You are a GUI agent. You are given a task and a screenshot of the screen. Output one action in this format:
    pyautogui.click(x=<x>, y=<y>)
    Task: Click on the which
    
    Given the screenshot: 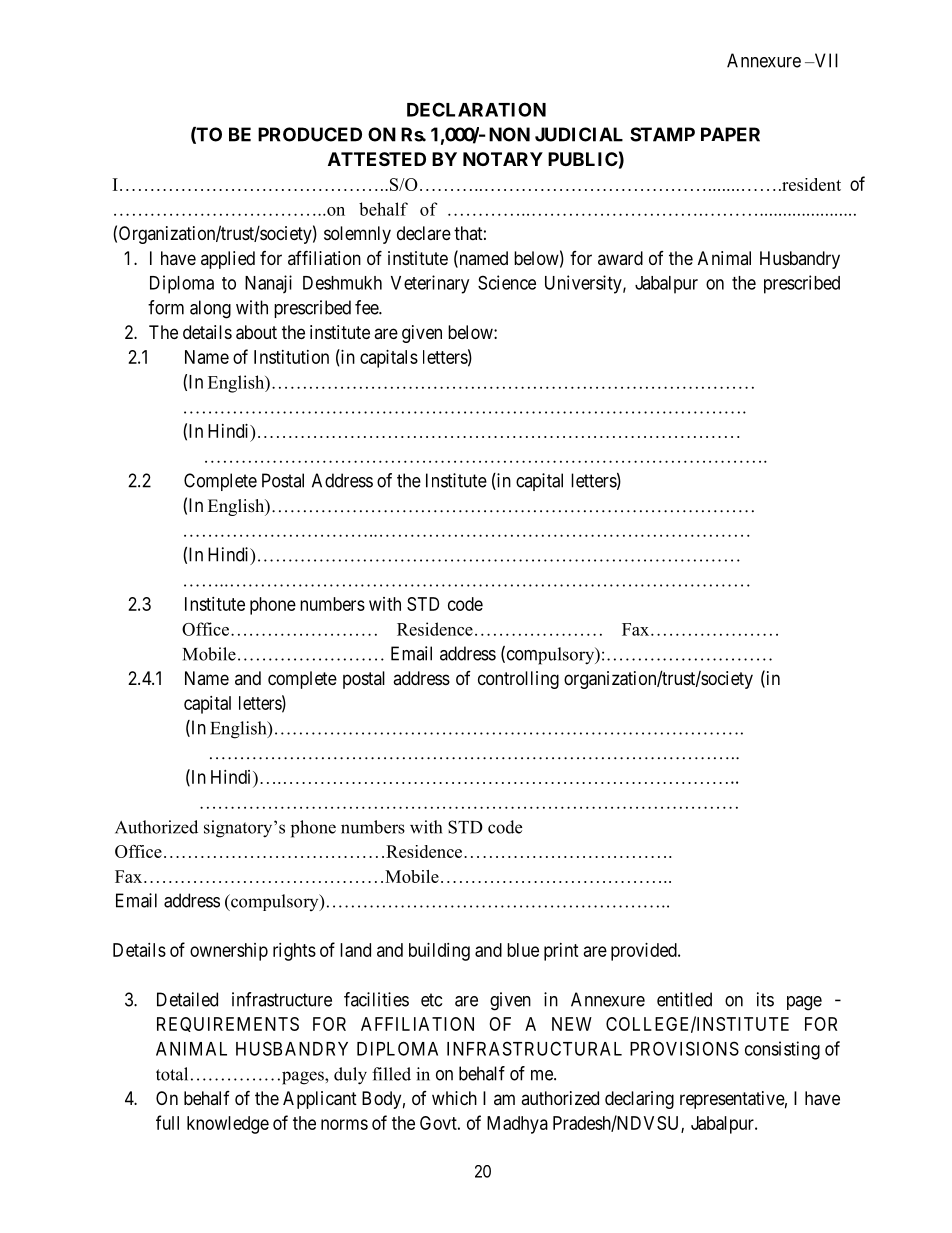 What is the action you would take?
    pyautogui.click(x=454, y=1098)
